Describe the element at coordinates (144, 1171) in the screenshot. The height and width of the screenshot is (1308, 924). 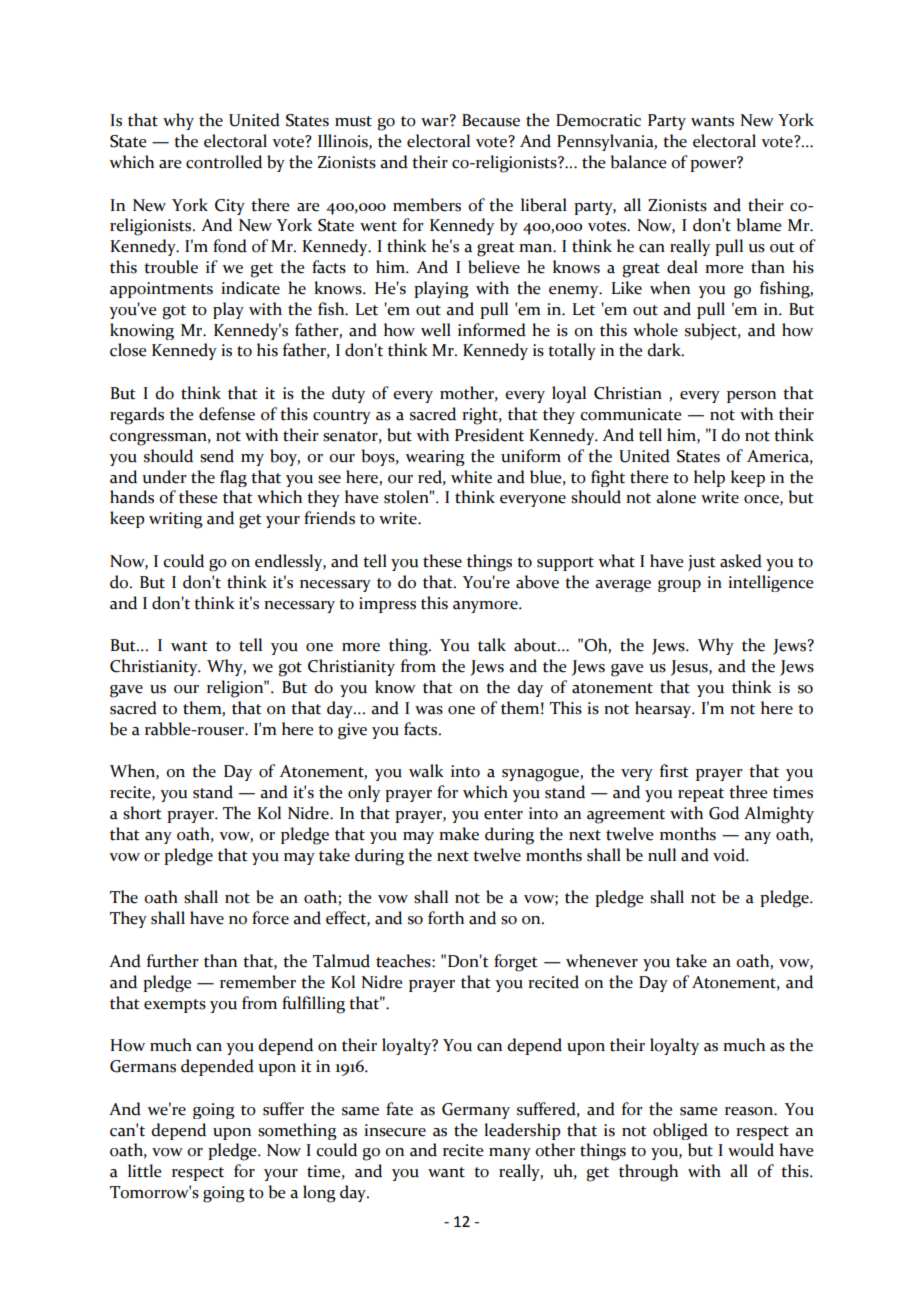
I see `little` at that location.
